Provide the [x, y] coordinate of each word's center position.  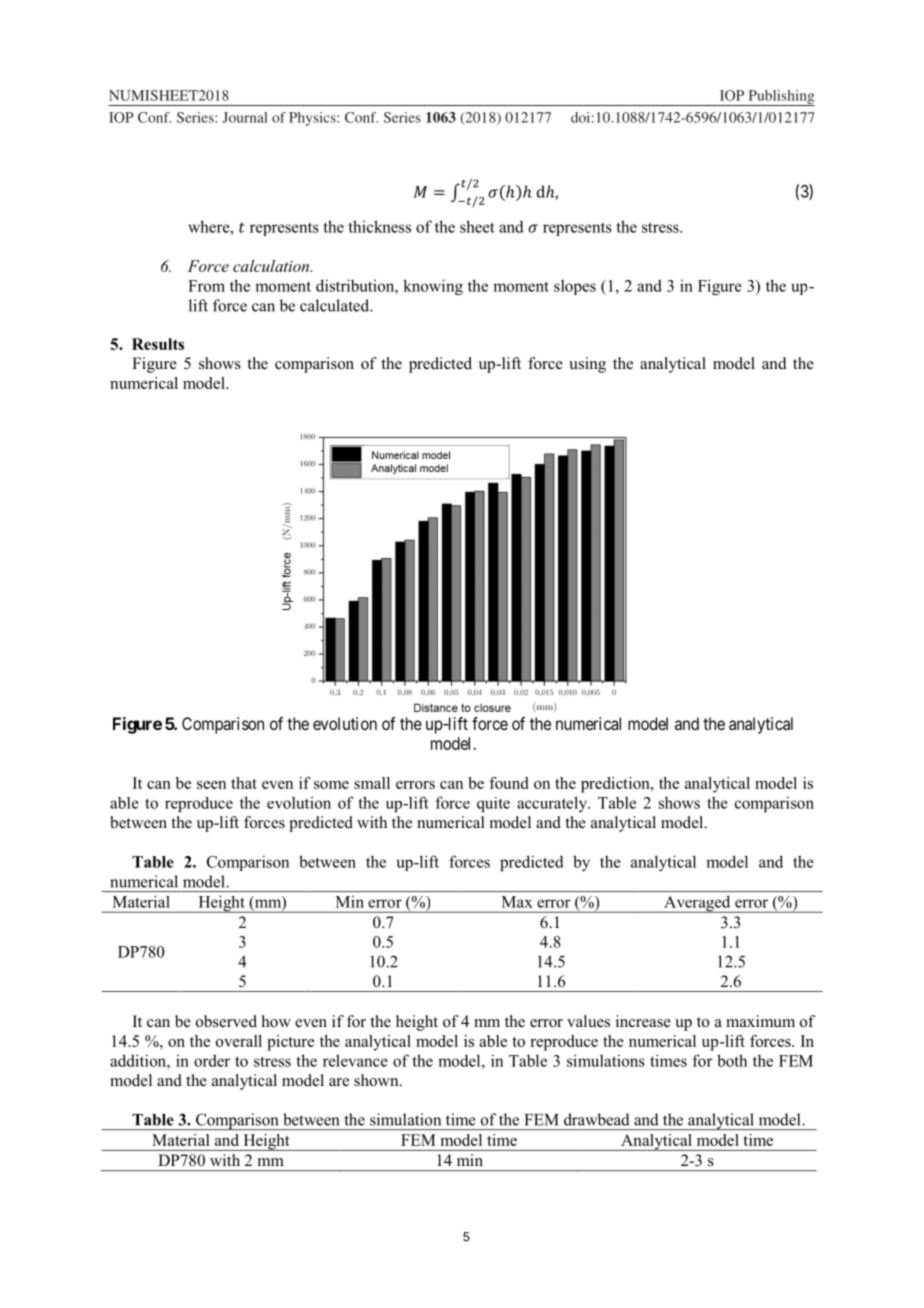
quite [493, 804]
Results [158, 344]
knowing [433, 287]
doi [580, 117]
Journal [245, 117]
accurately [553, 804]
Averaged [697, 904]
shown [377, 1080]
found [508, 783]
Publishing [780, 98]
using [587, 365]
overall [239, 1041]
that [244, 783]
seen [211, 785]
